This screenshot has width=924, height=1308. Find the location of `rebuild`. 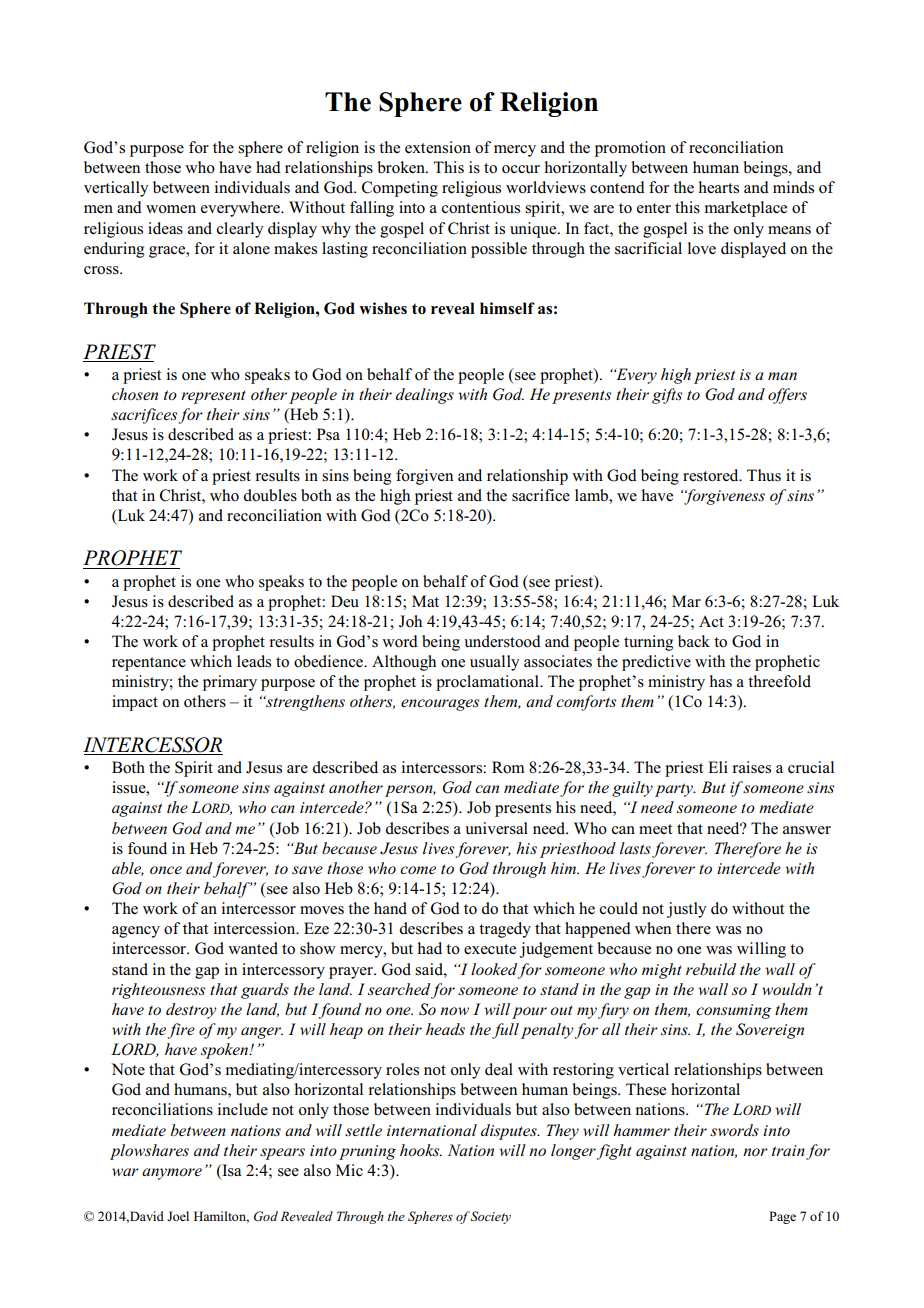

rebuild is located at coordinates (711, 969).
